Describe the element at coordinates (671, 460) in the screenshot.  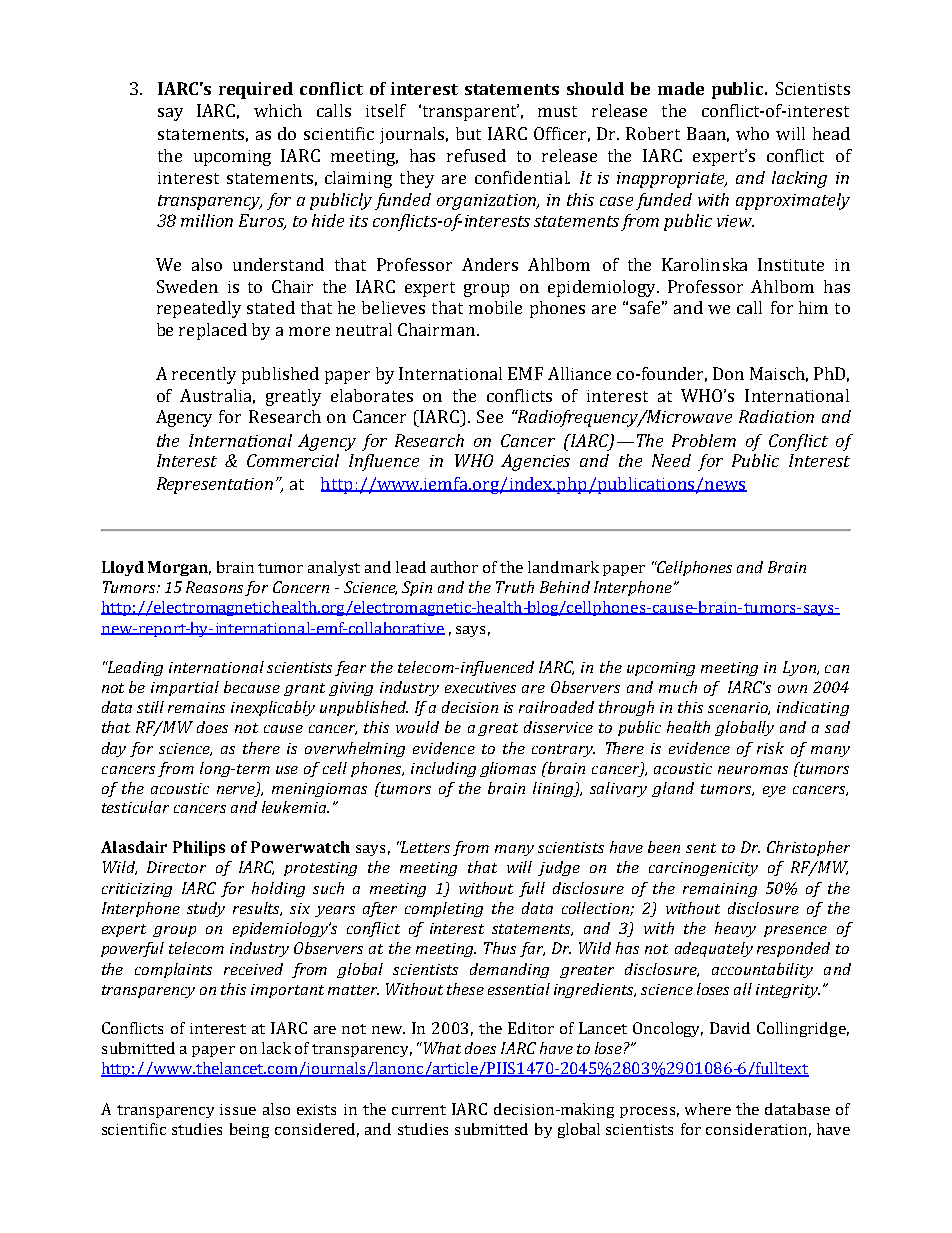
I see `Need` at that location.
